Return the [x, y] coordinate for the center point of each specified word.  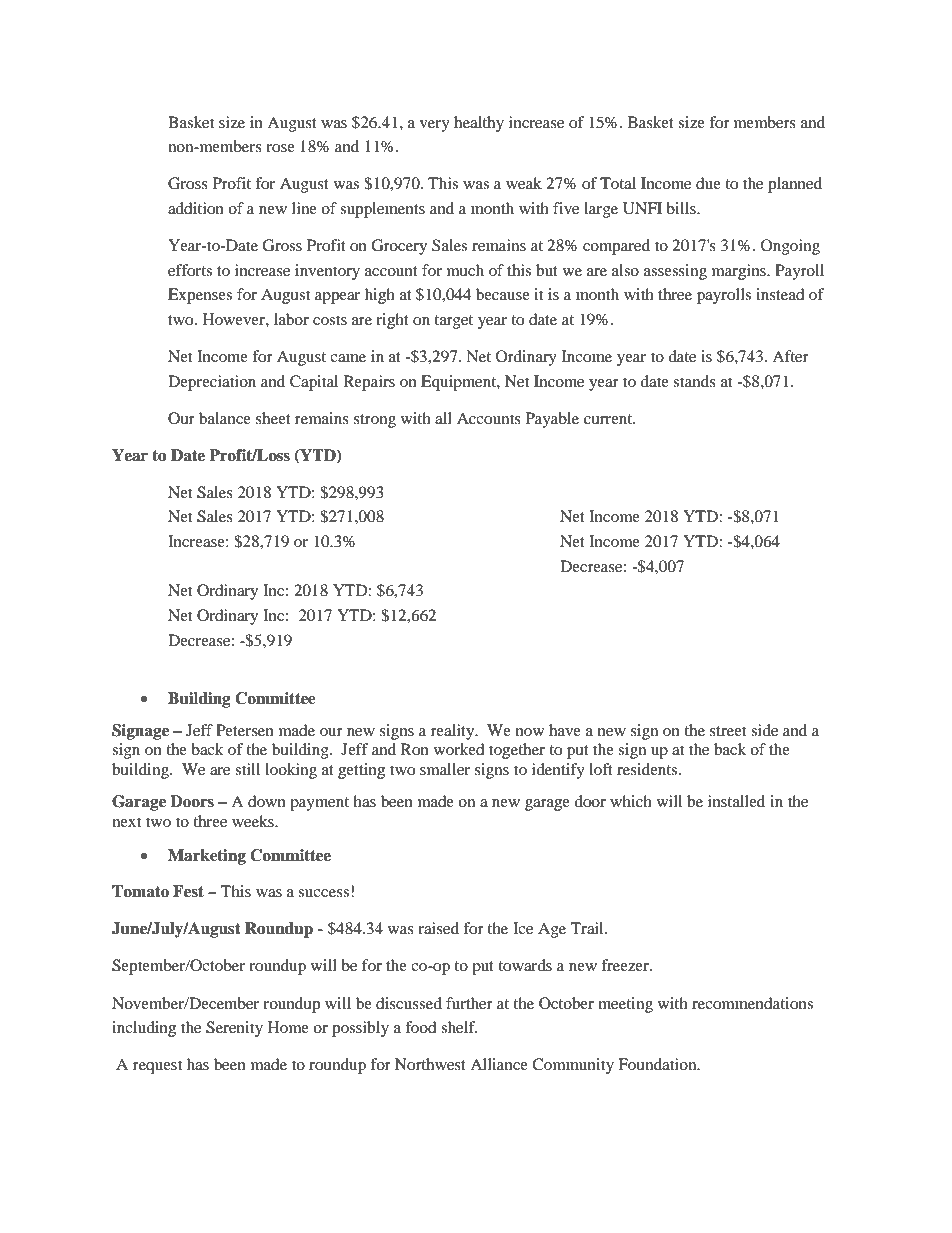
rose [280, 148]
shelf [459, 1027]
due [708, 183]
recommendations [752, 1003]
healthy [479, 124]
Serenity [234, 1029]
